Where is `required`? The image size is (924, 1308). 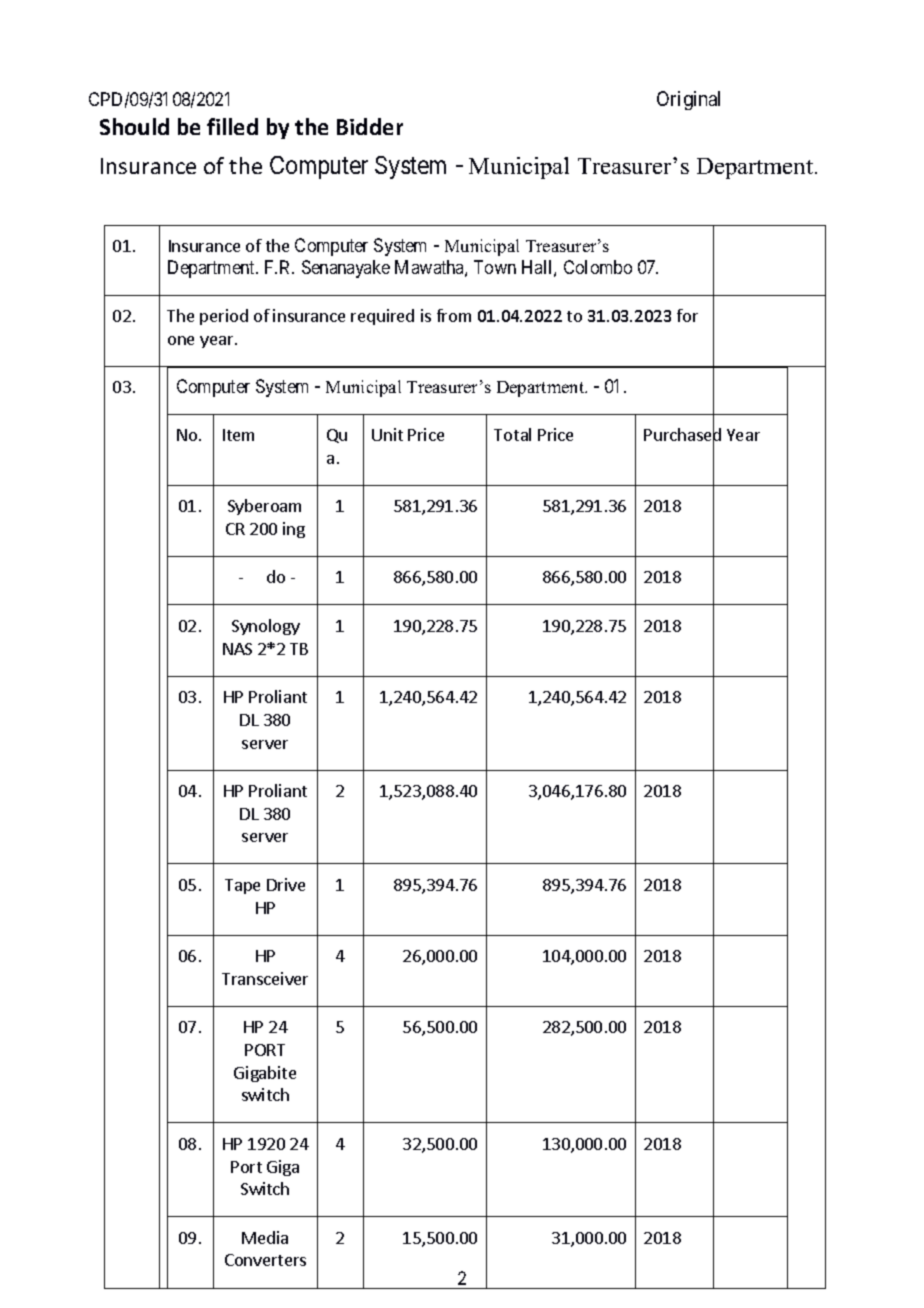
required is located at coordinates (382, 317).
